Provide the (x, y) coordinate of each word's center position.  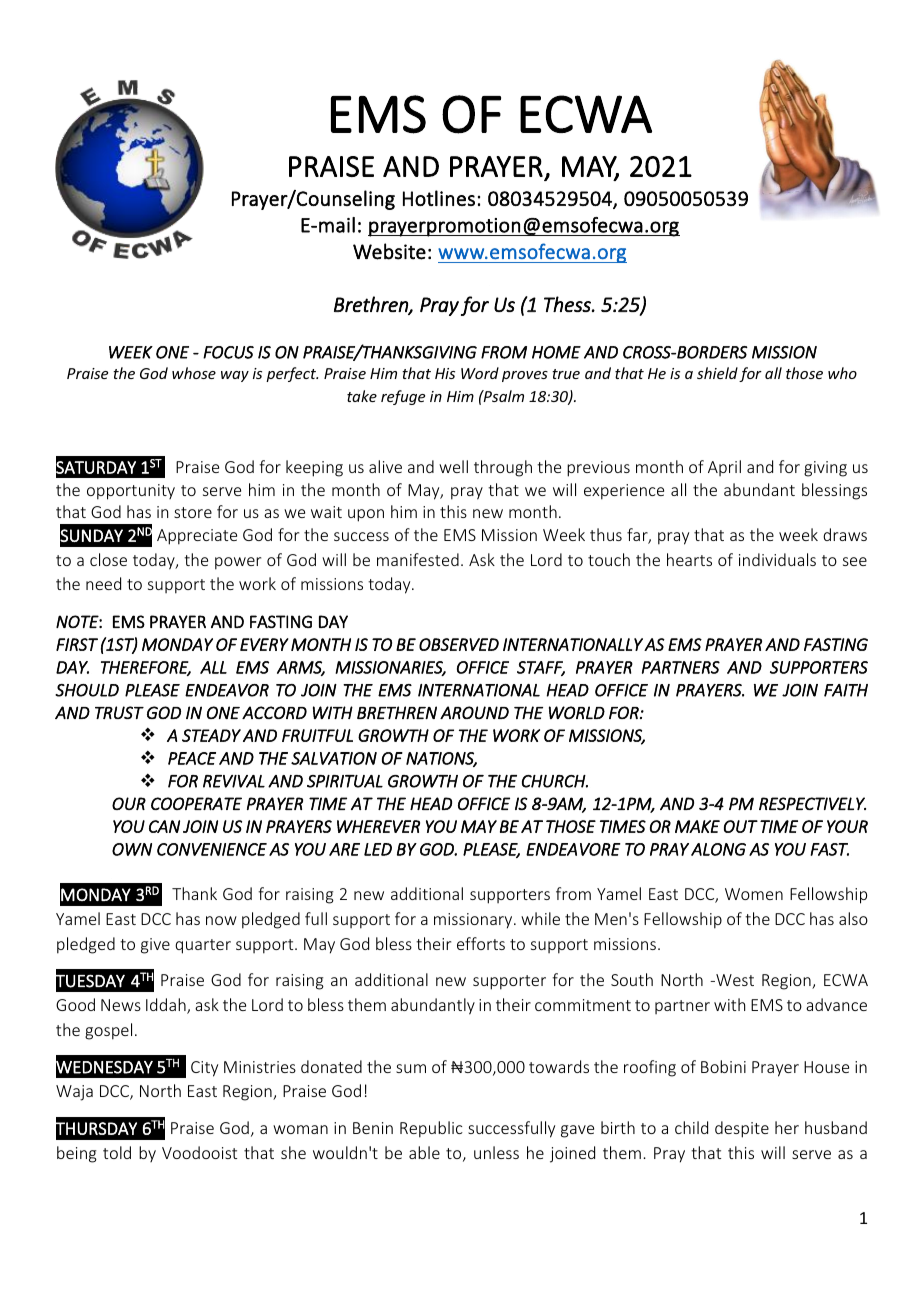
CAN (164, 826)
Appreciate (197, 537)
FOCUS (228, 352)
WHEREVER (378, 826)
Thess (568, 304)
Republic (431, 1129)
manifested (418, 559)
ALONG (718, 849)
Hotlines (439, 198)
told (117, 1152)
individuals (777, 559)
